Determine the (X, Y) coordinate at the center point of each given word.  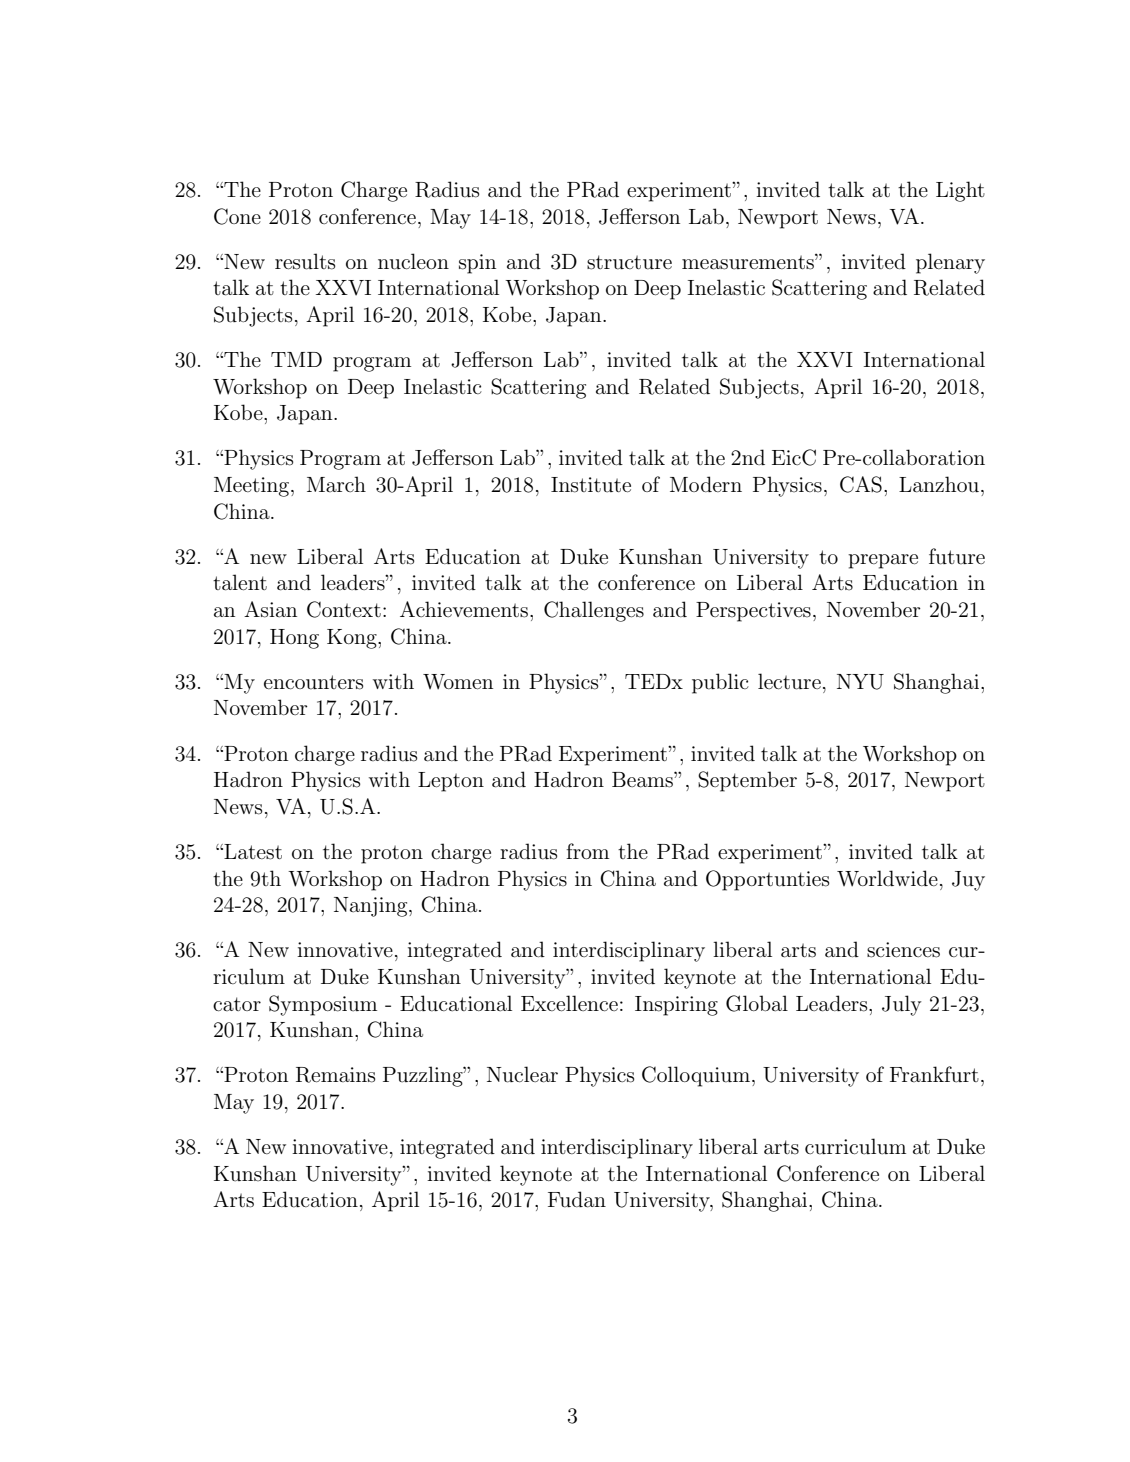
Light (960, 191)
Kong (353, 639)
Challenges (594, 611)
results (305, 261)
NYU (860, 682)
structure (629, 262)
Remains (335, 1075)
